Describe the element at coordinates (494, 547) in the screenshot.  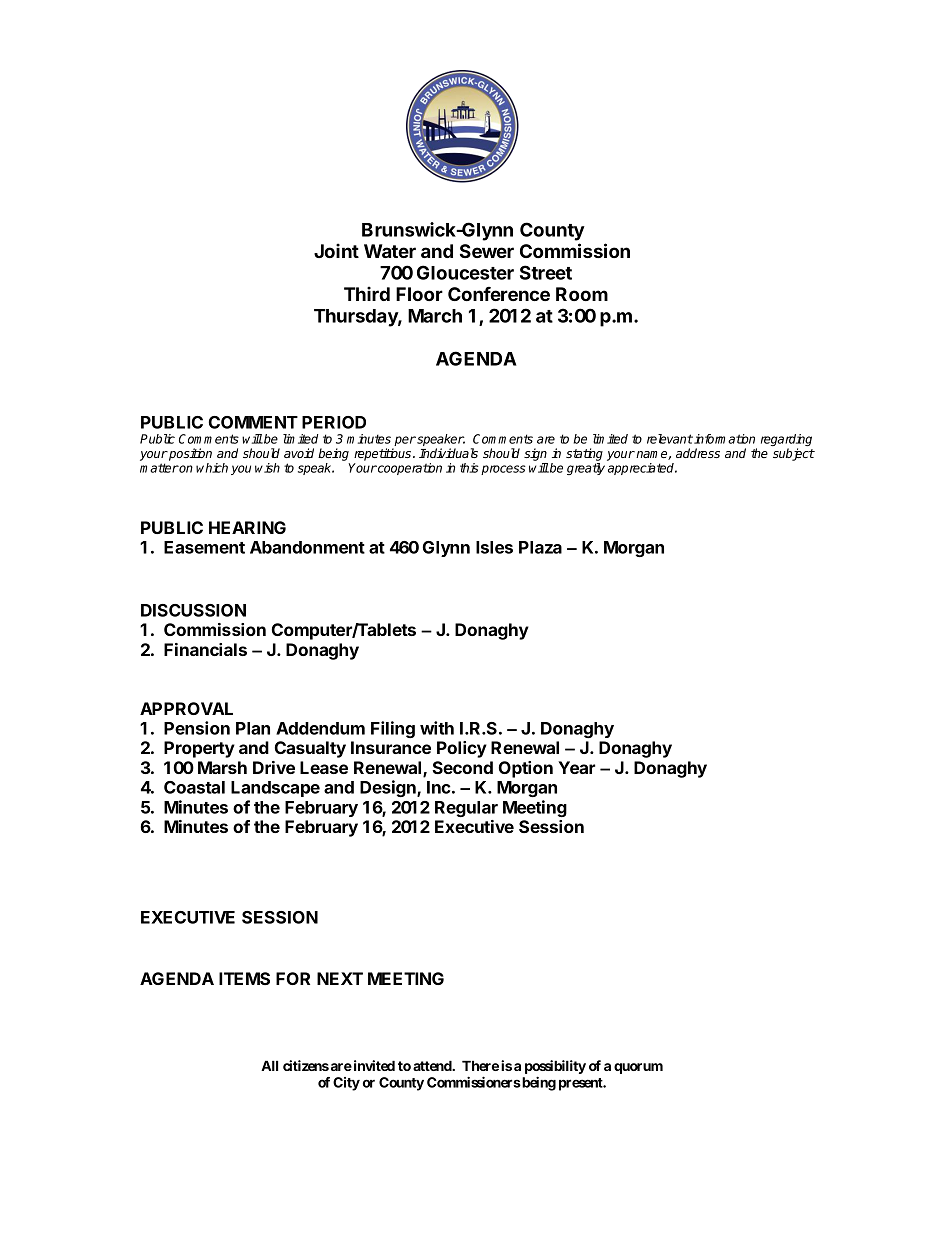
I see `Isles` at that location.
